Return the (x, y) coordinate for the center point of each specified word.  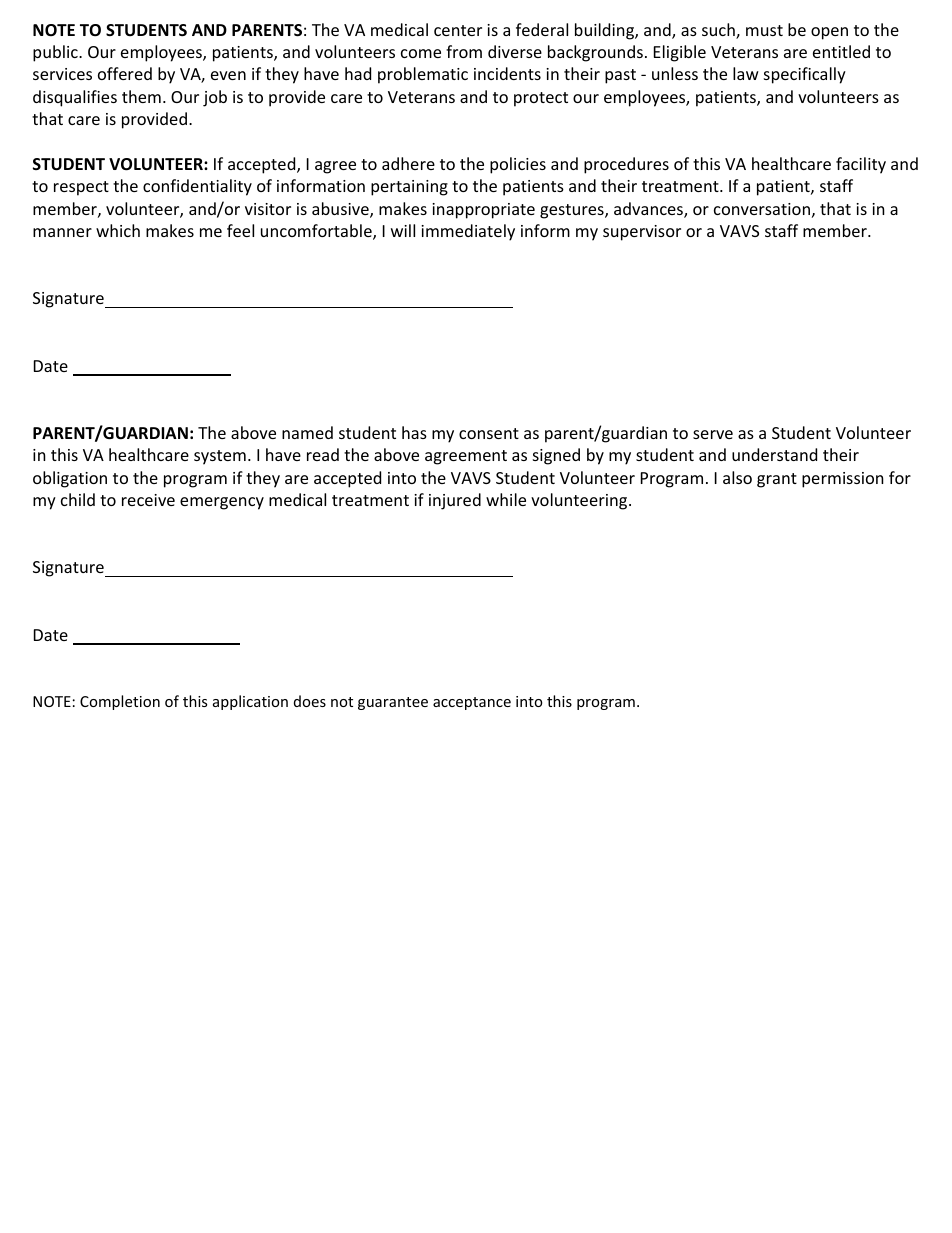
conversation (762, 209)
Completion (120, 702)
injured (455, 501)
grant (777, 480)
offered (125, 73)
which (118, 230)
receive (148, 500)
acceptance (472, 703)
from (464, 51)
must (764, 30)
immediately (468, 232)
